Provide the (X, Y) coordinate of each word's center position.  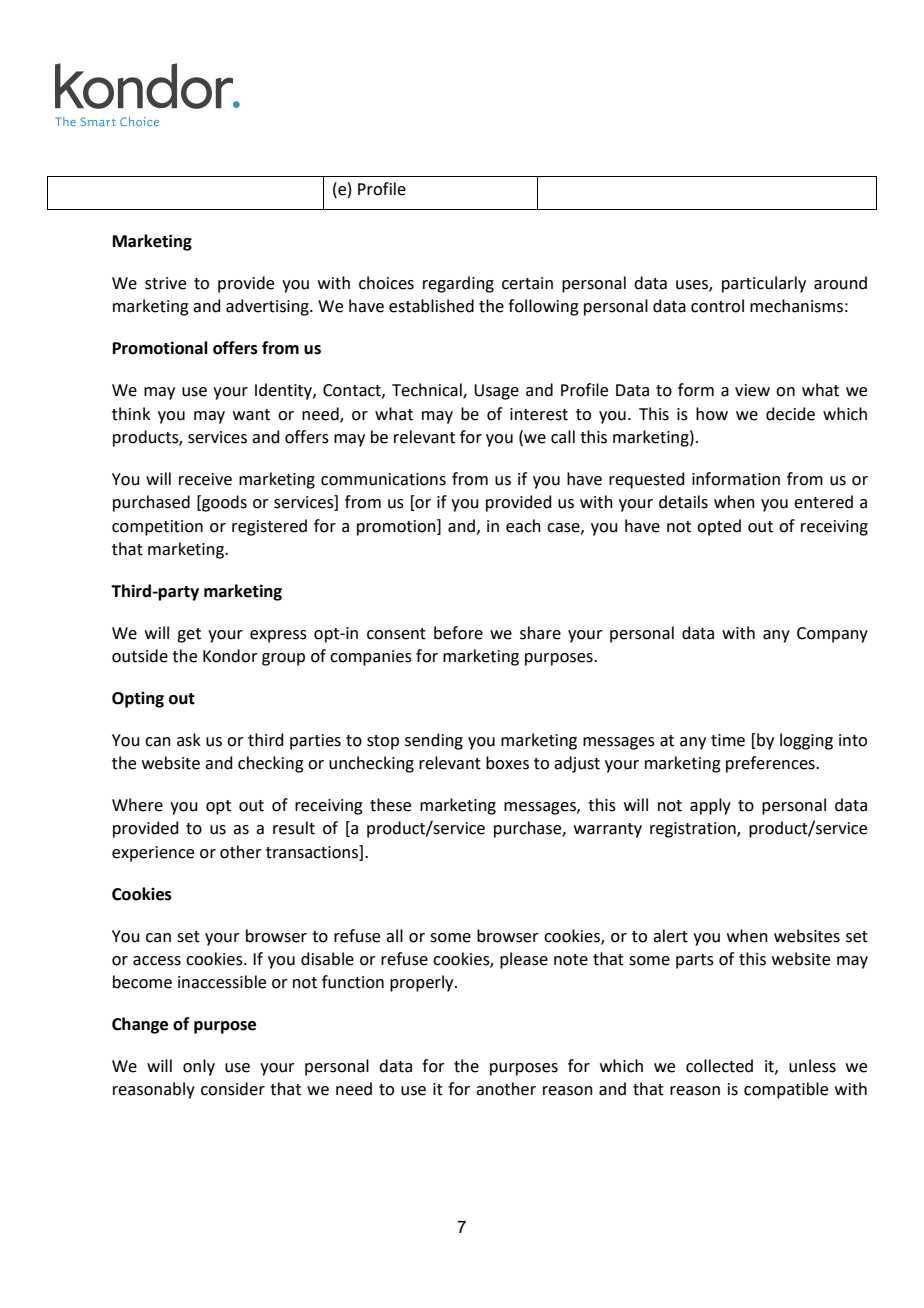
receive (205, 479)
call (563, 437)
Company (832, 635)
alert (670, 936)
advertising (268, 307)
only (199, 1067)
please (524, 960)
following (543, 307)
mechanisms (796, 306)
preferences (771, 764)
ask (189, 740)
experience (153, 854)
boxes (507, 763)
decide (790, 414)
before (458, 633)
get (189, 635)
